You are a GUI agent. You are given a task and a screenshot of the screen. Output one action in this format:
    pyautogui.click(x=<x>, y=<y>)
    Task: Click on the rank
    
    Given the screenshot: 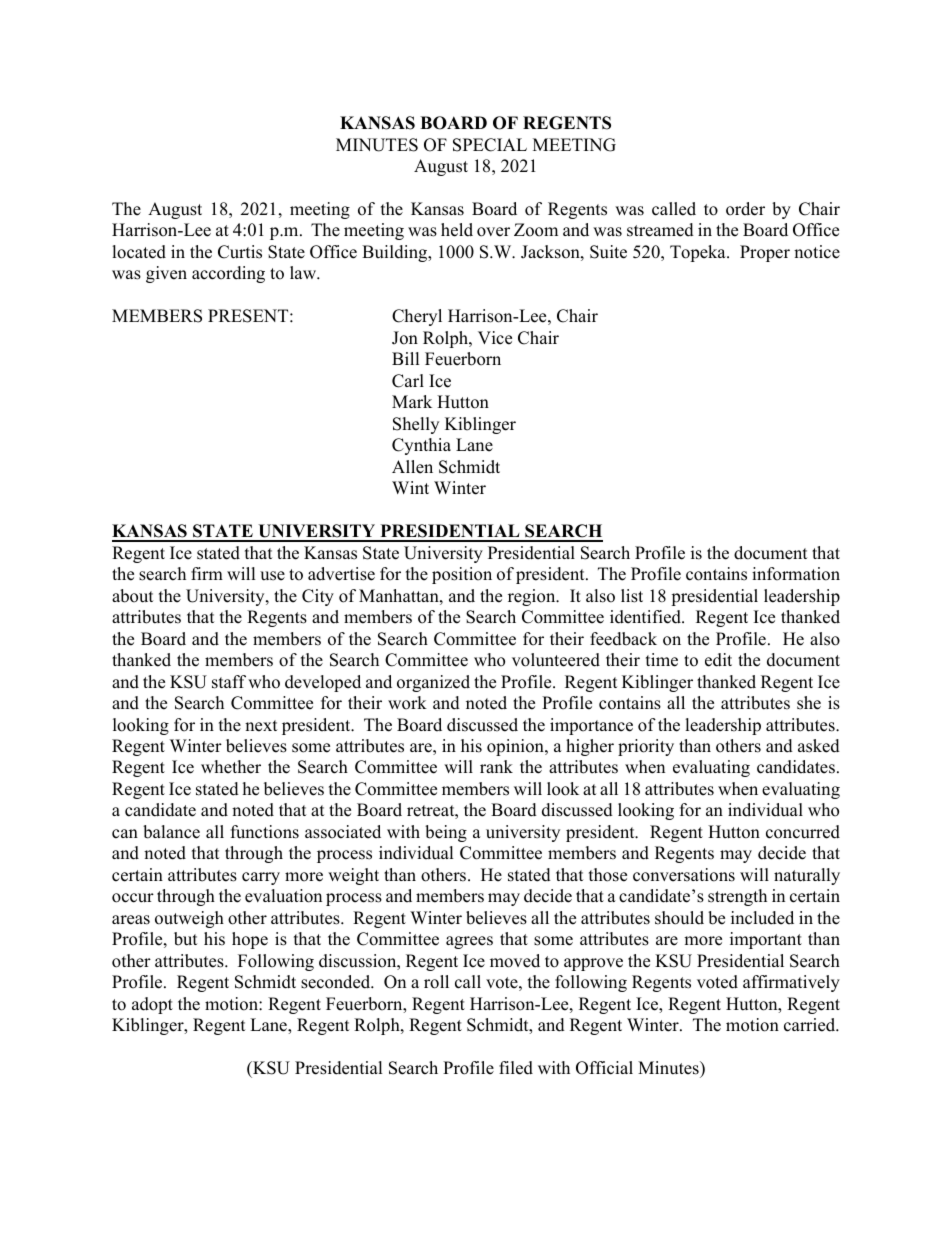 What is the action you would take?
    pyautogui.click(x=496, y=766)
